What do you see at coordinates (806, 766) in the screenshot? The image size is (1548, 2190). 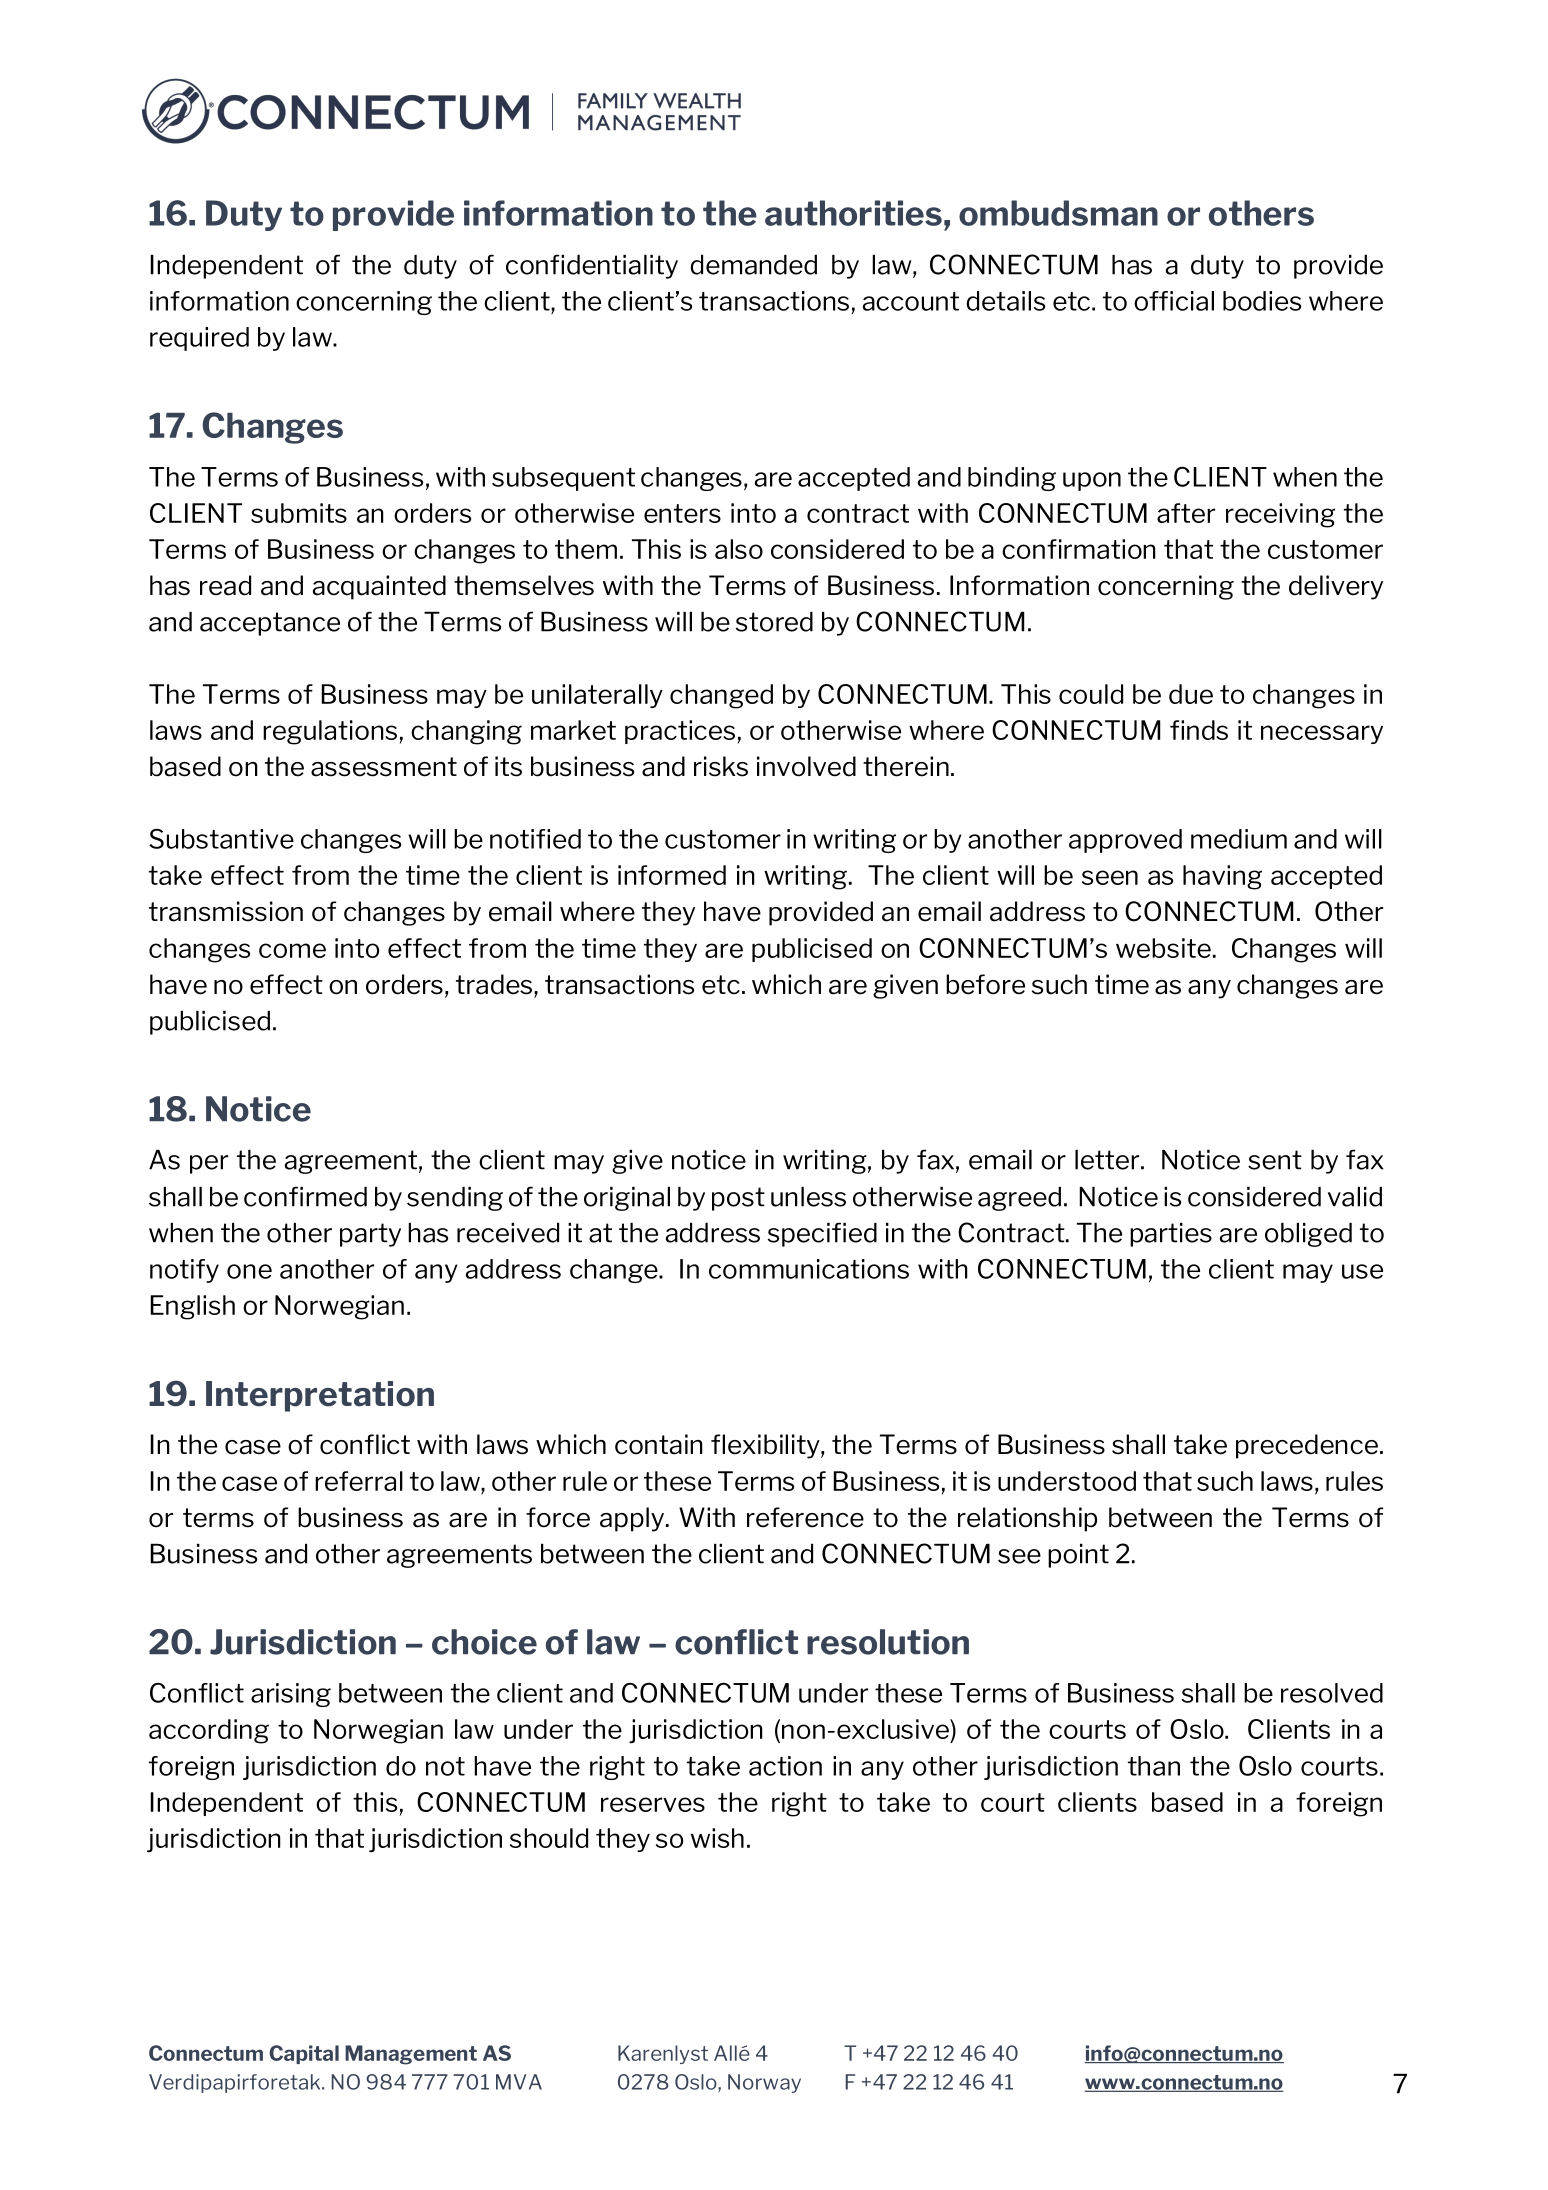 I see `involved` at bounding box center [806, 766].
